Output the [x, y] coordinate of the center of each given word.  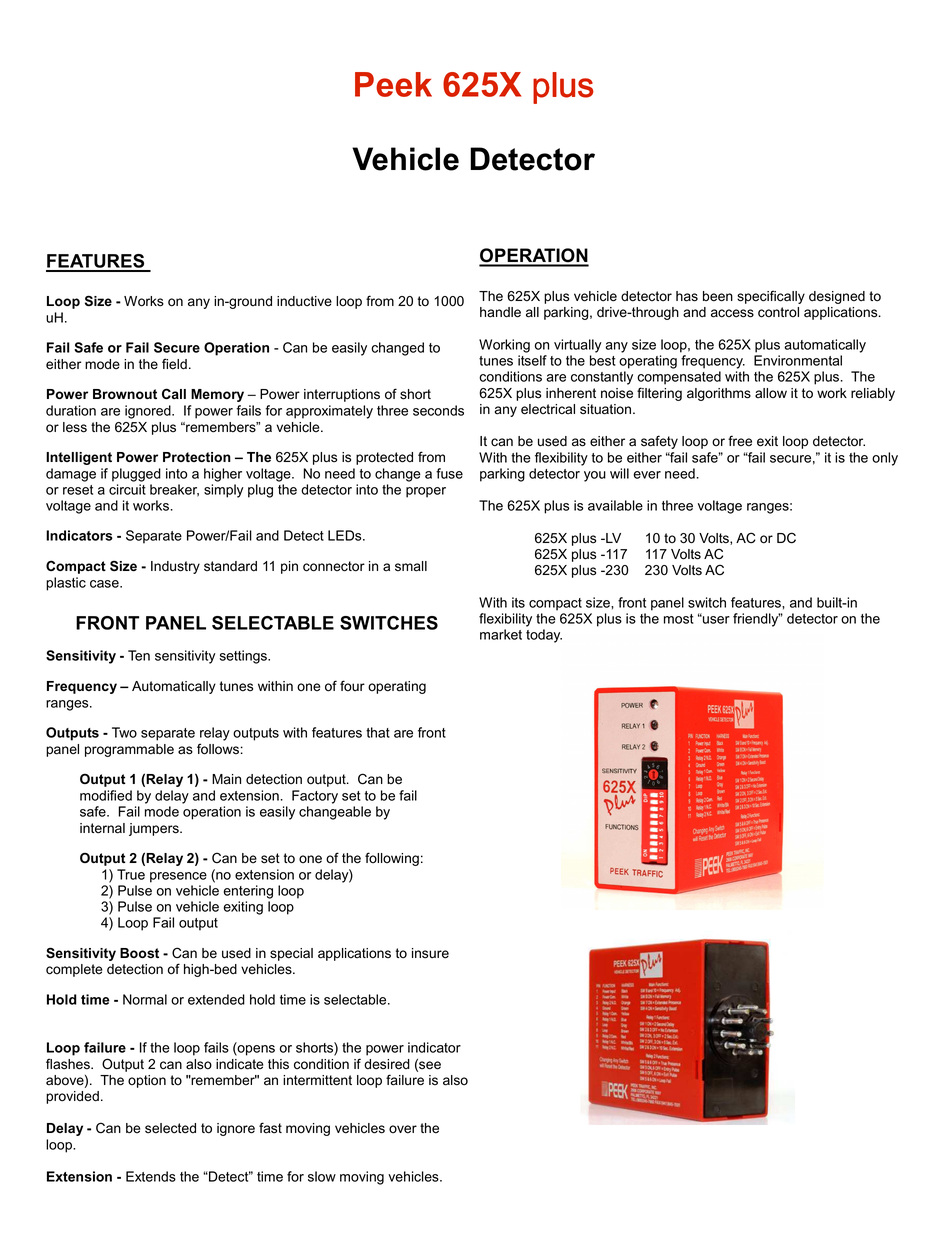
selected [170, 1128]
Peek [393, 84]
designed [837, 297]
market [501, 634]
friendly [757, 620]
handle [500, 312]
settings [244, 657]
